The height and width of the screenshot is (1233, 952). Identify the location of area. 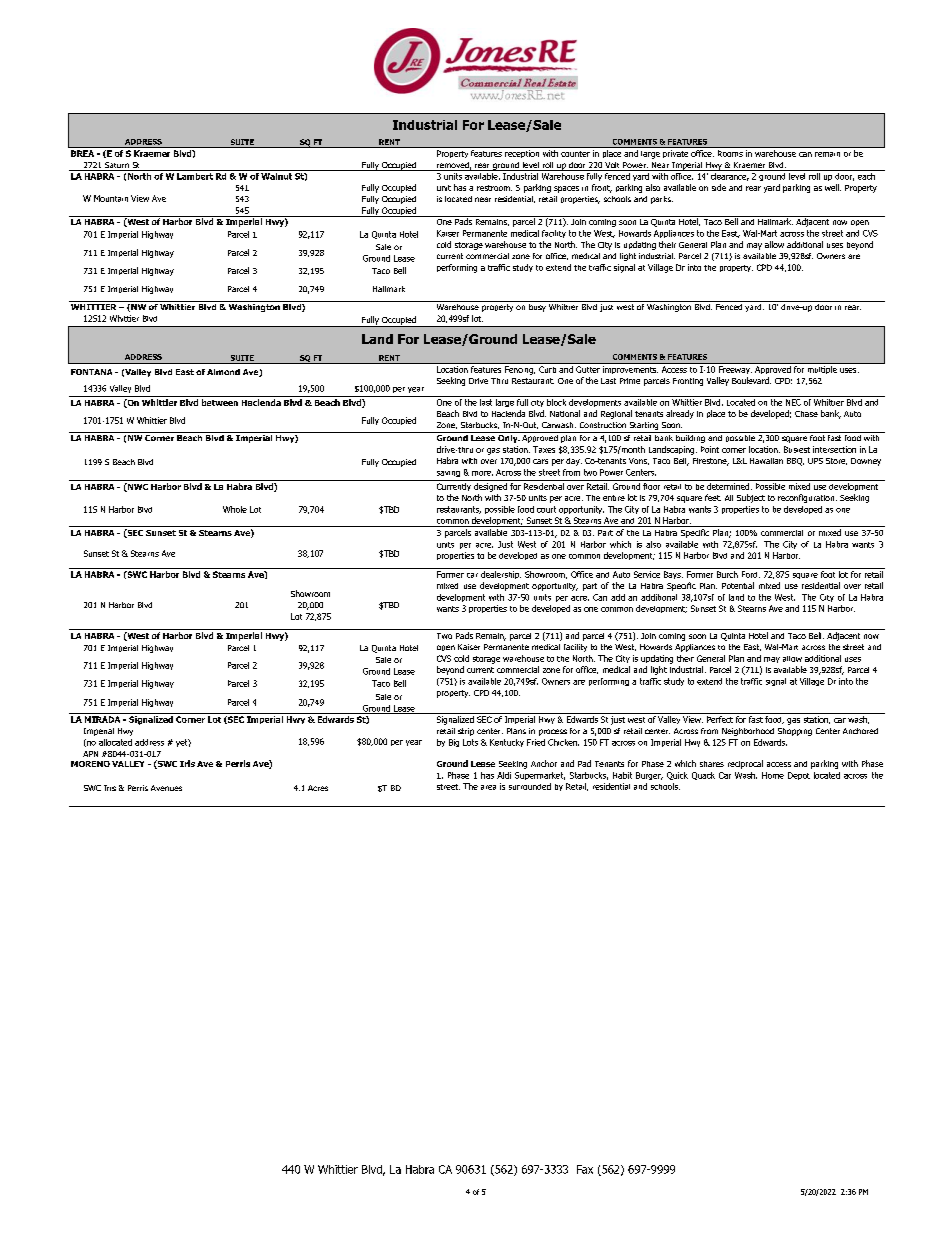
(488, 787).
